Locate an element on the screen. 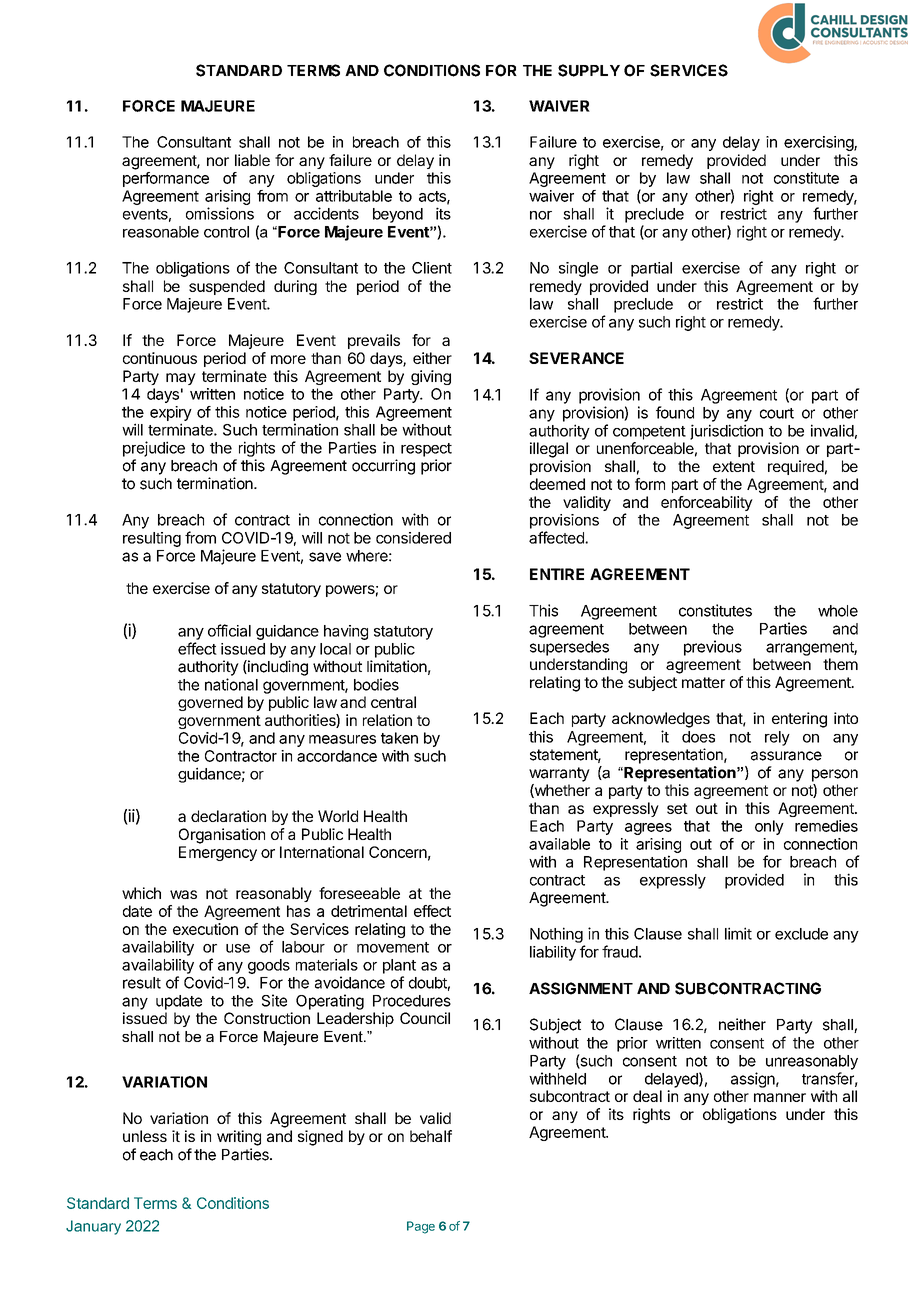  prejudice is located at coordinates (154, 449).
